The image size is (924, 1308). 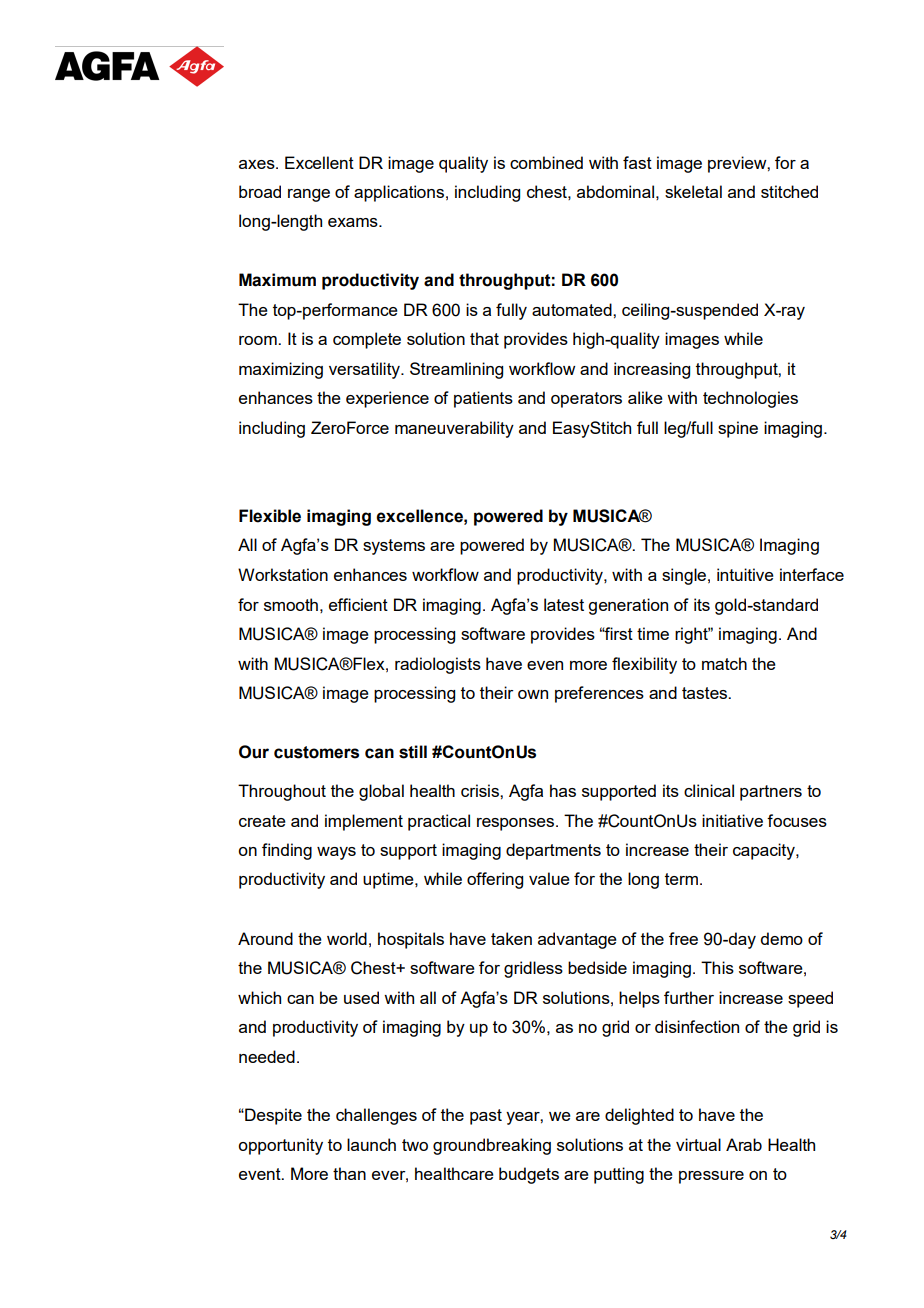 What do you see at coordinates (738, 429) in the screenshot?
I see `spine` at bounding box center [738, 429].
